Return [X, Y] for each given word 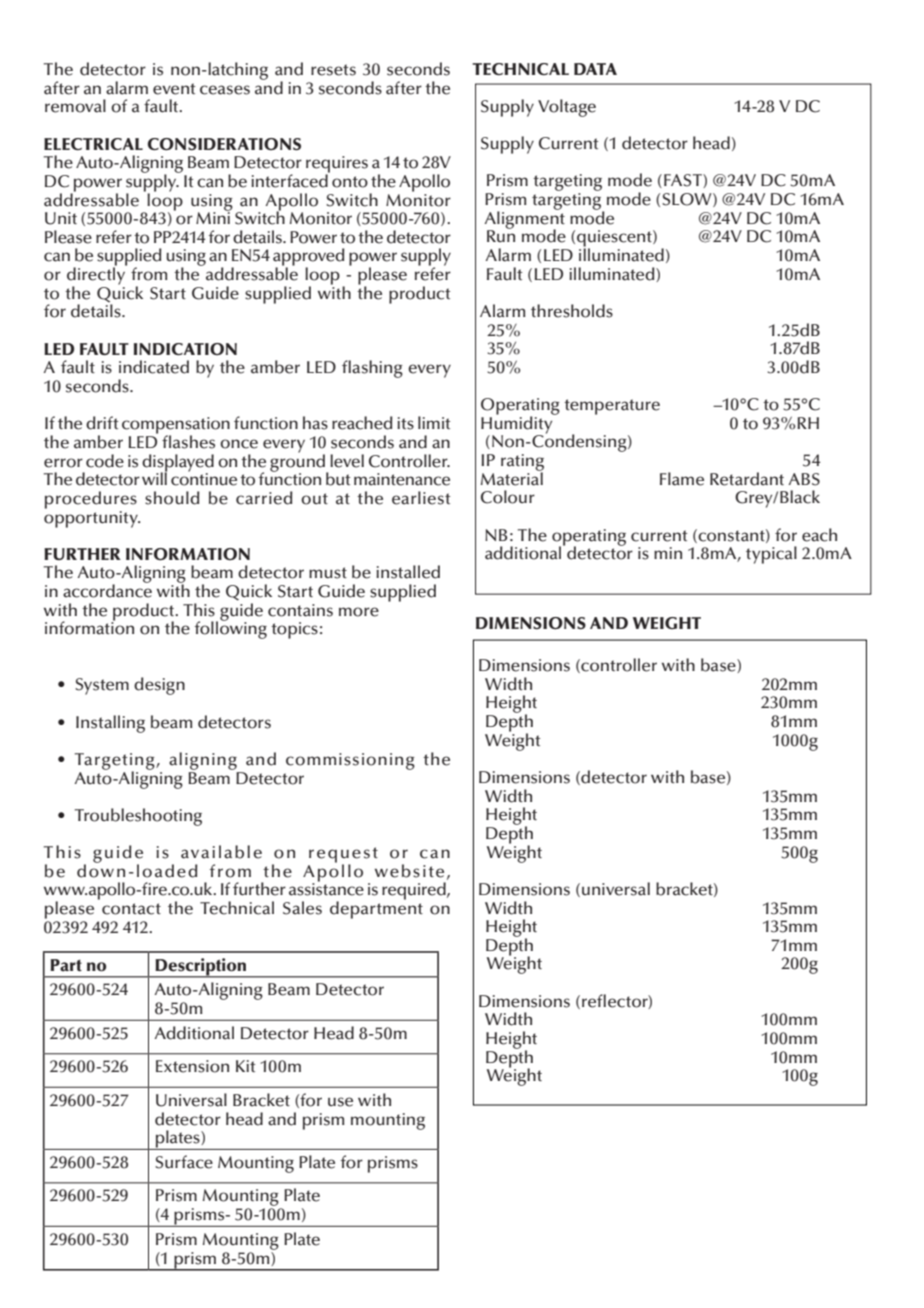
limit [434, 422]
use [340, 1102]
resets [333, 70]
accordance [107, 590]
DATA [595, 69]
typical [771, 555]
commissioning [350, 761]
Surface [184, 1162]
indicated [154, 367]
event [174, 89]
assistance [326, 888]
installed [408, 572]
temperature [612, 407]
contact [131, 909]
